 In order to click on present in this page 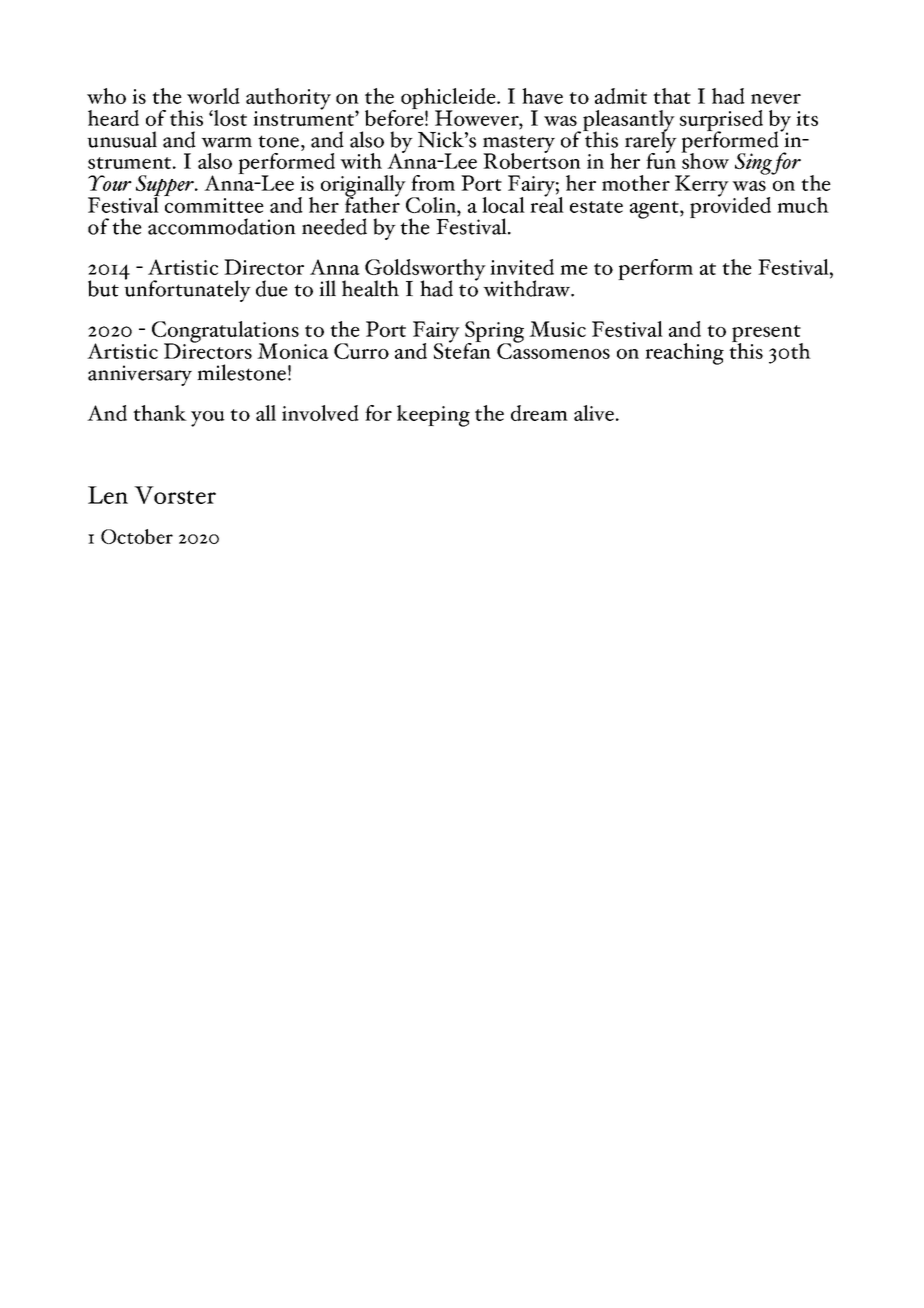, I will do `click(767, 335)`.
